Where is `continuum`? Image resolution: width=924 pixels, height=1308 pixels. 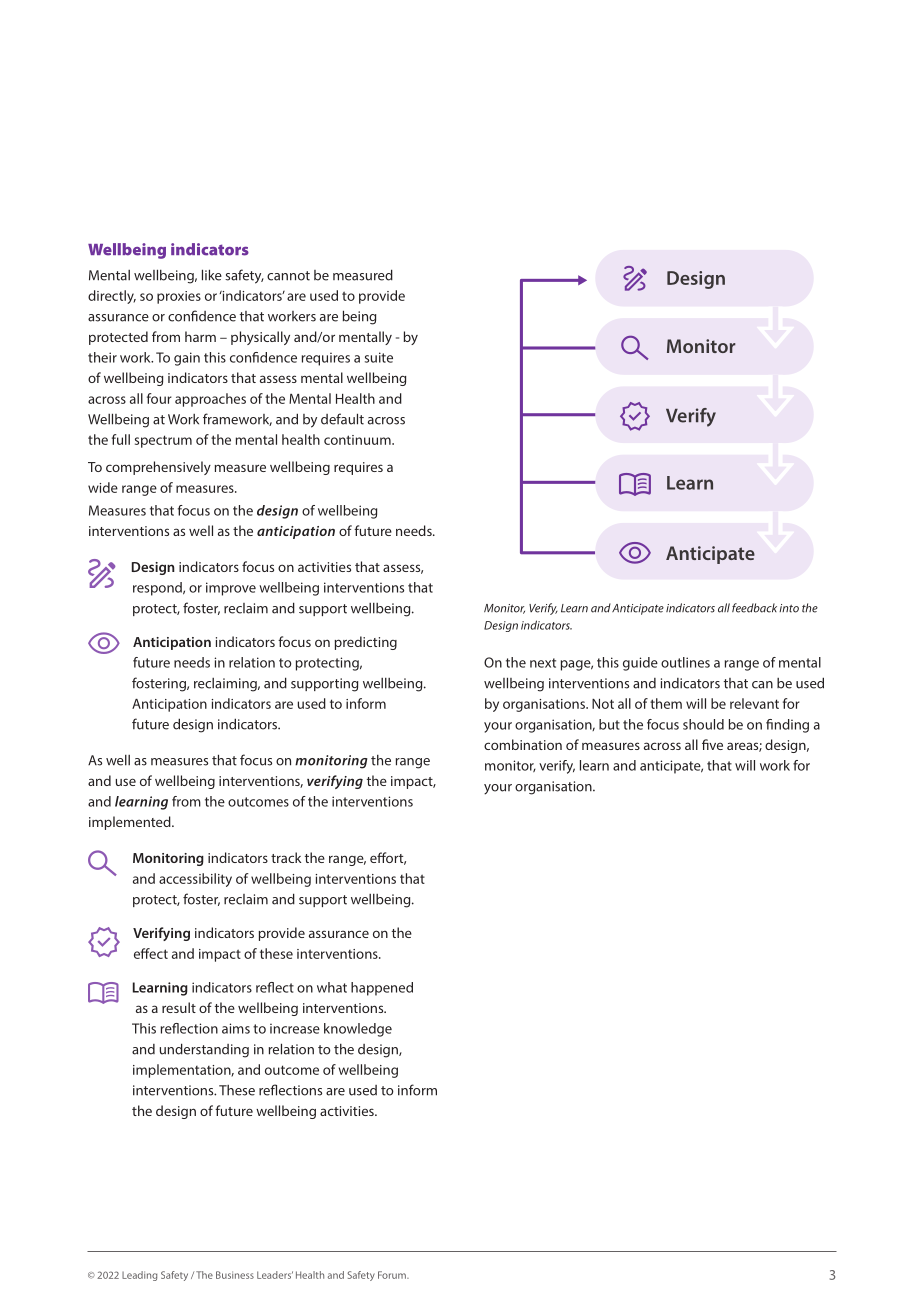
continuum is located at coordinates (358, 440).
